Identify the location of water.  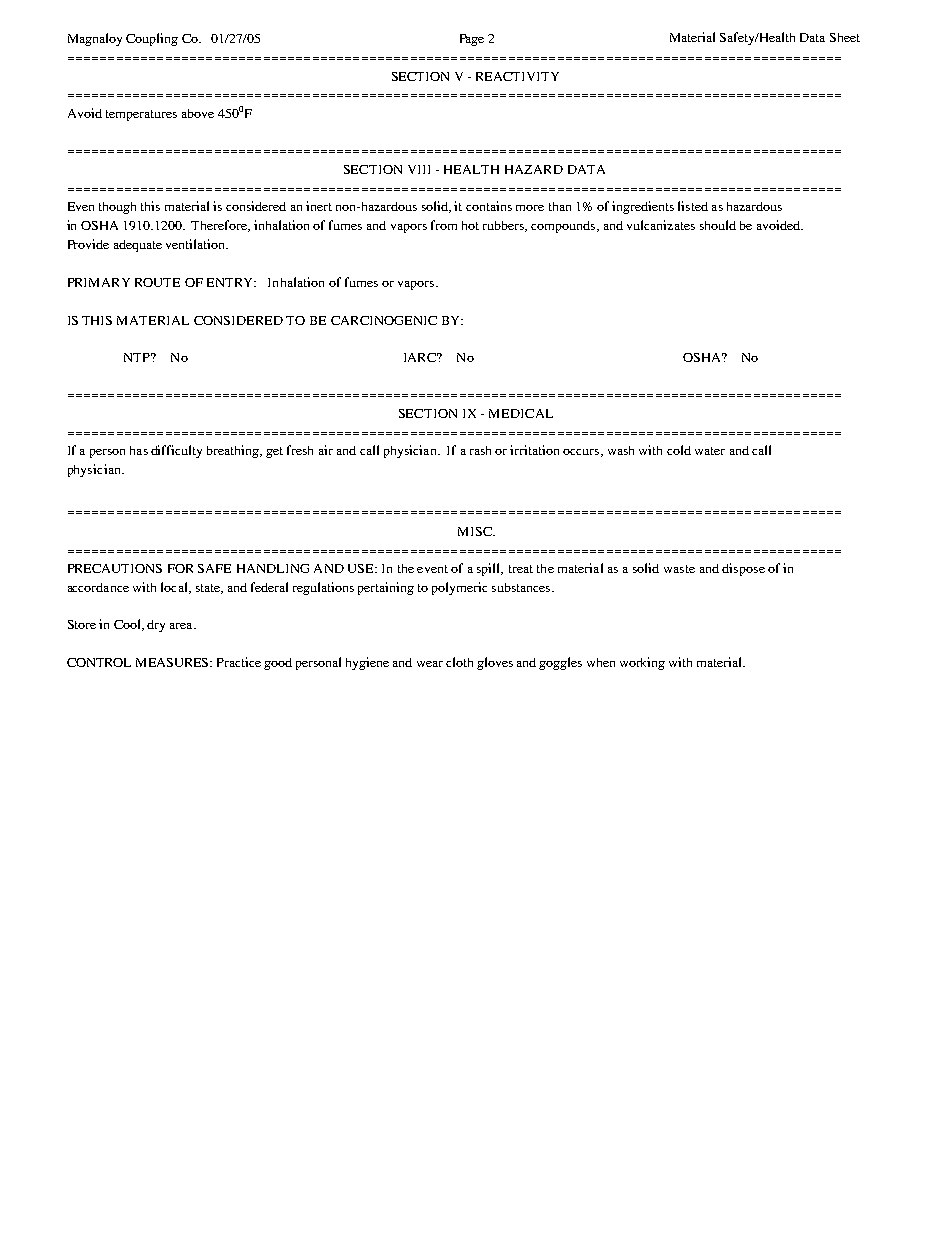
(710, 451).
